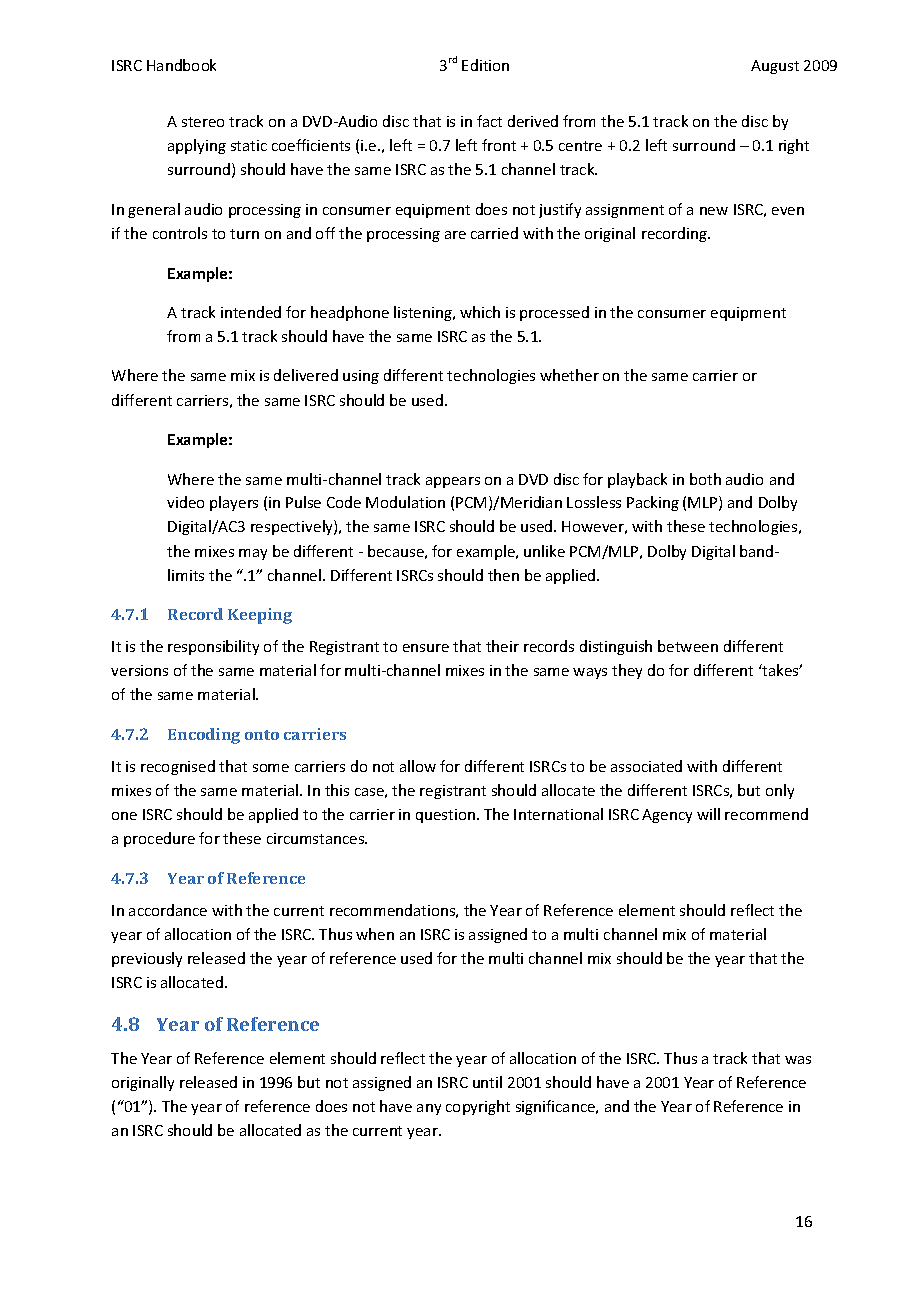 This document has height=1308, width=924. I want to click on then, so click(503, 575).
